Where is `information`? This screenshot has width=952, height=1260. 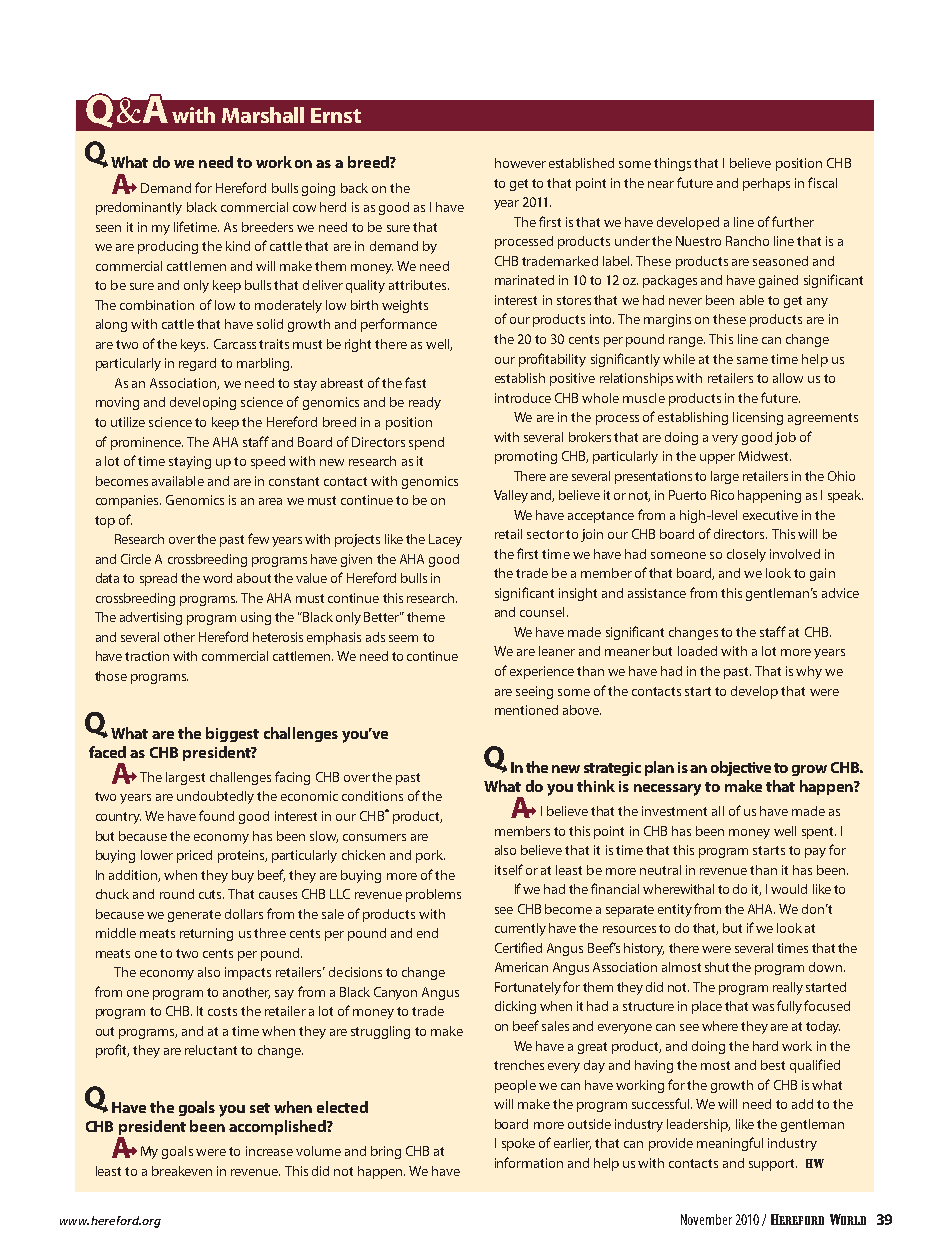 information is located at coordinates (529, 1162).
